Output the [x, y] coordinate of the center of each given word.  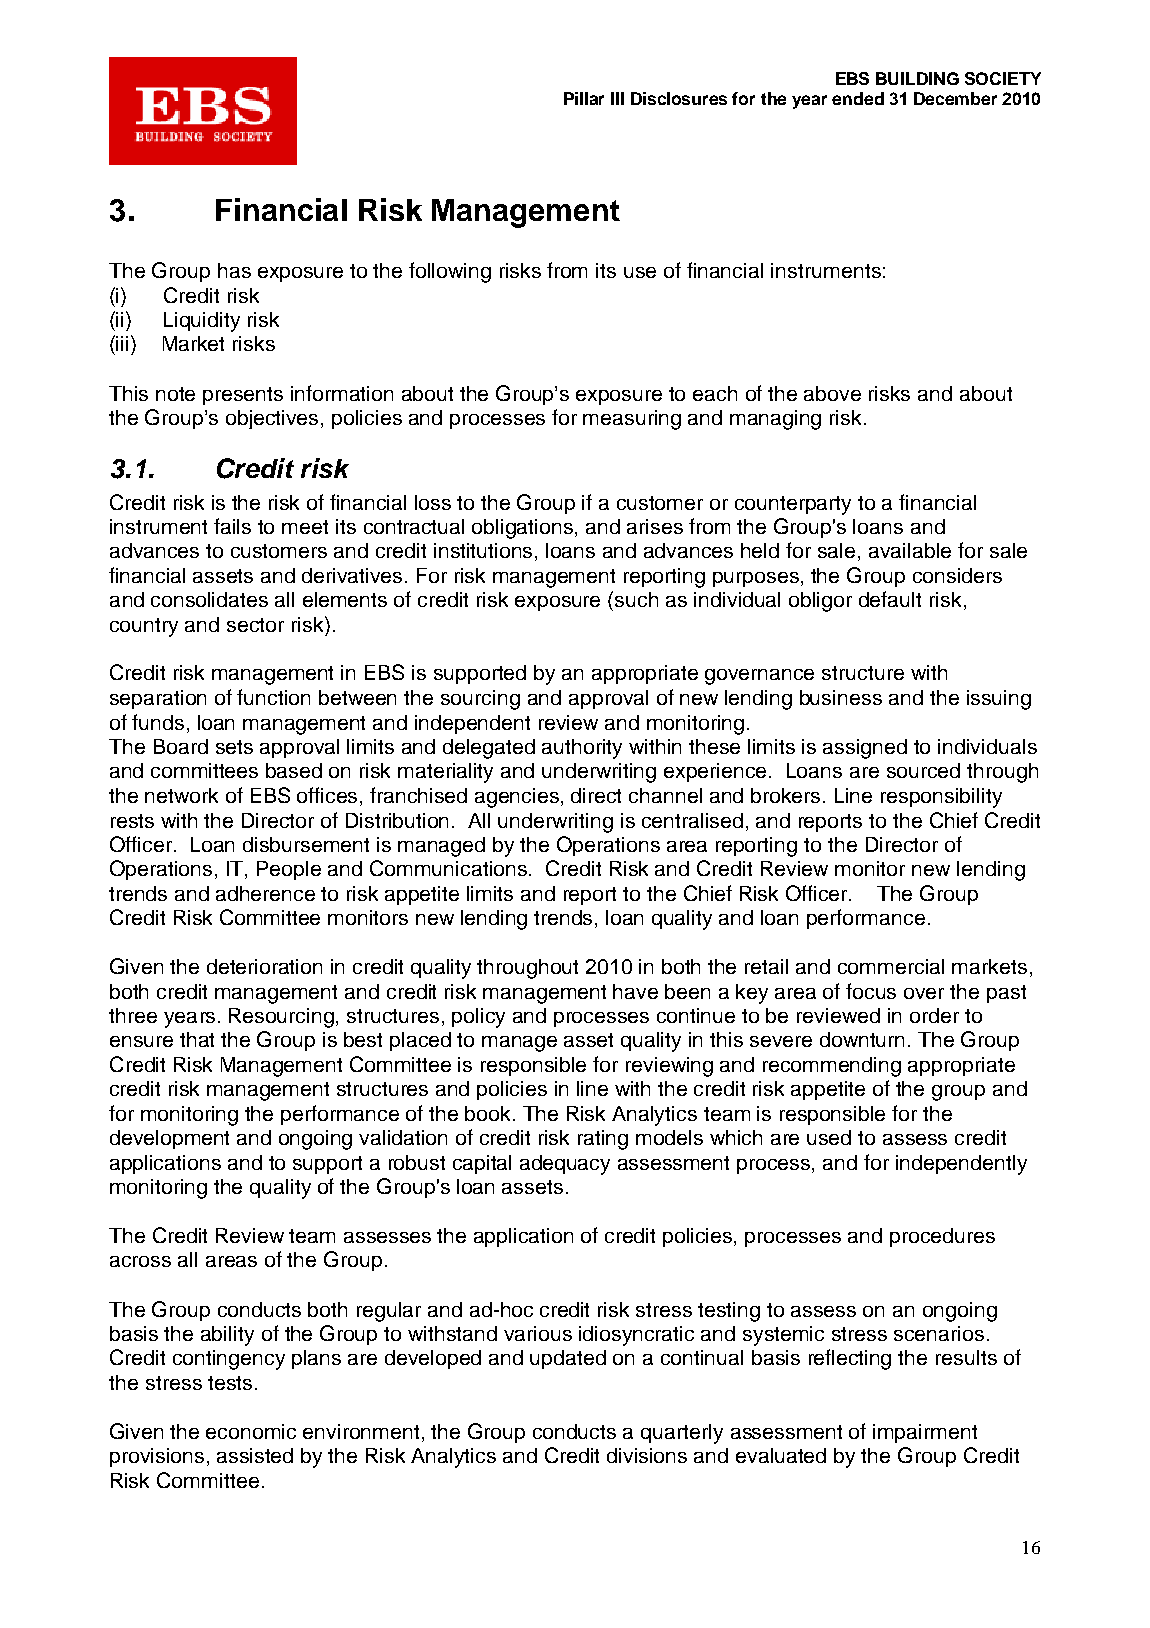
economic [251, 1431]
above [832, 393]
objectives [274, 419]
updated [568, 1359]
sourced [923, 770]
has [234, 270]
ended [858, 98]
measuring [632, 420]
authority [582, 749]
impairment [925, 1433]
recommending [832, 1067]
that [197, 1039]
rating [603, 1140]
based [294, 770]
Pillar [584, 98]
